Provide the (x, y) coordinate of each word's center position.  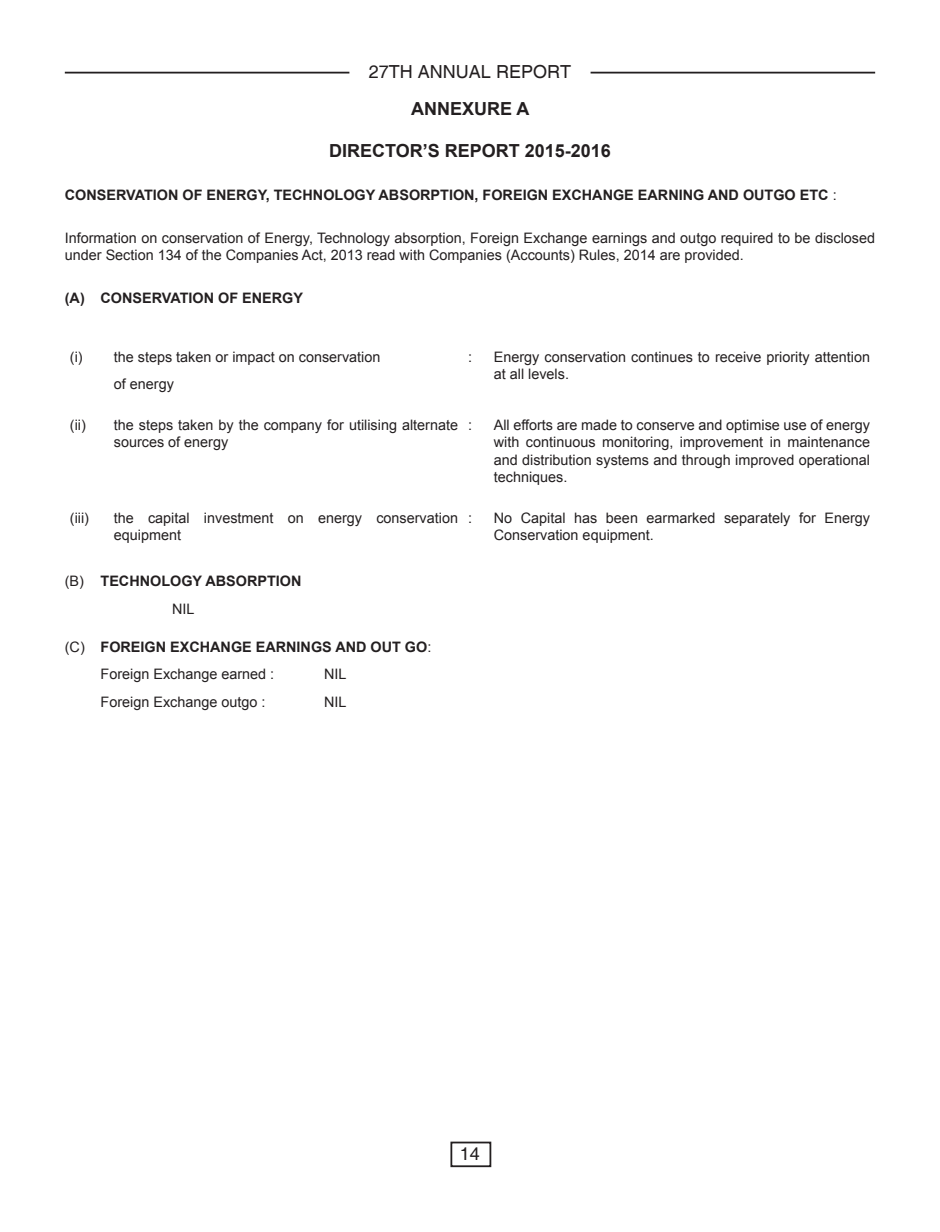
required (747, 239)
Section (129, 255)
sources (139, 443)
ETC (814, 194)
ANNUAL (454, 72)
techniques (529, 478)
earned (243, 674)
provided (712, 256)
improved (765, 461)
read (381, 255)
